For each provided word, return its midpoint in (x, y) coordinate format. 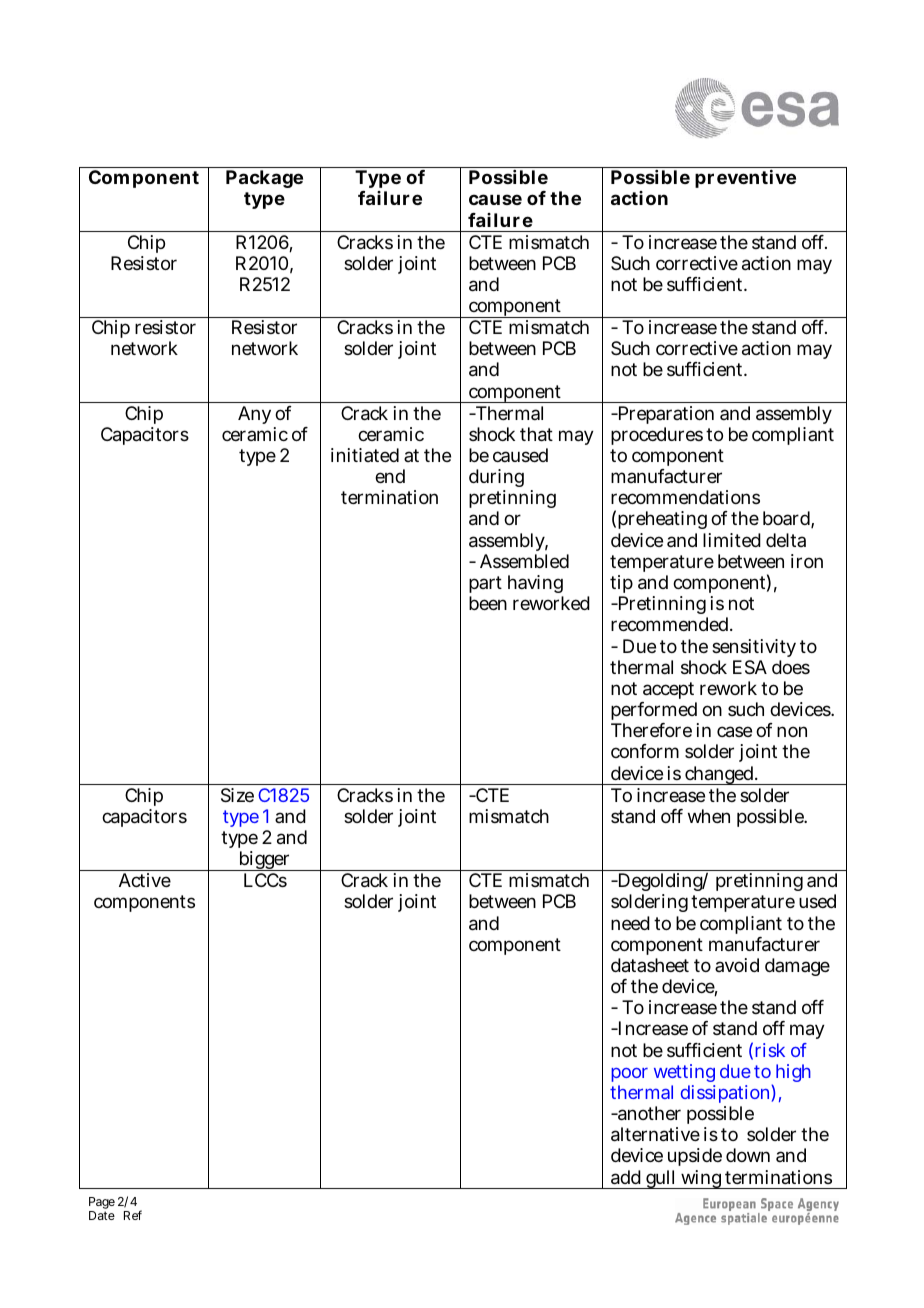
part (485, 586)
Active (145, 880)
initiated (365, 455)
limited (732, 540)
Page (102, 1204)
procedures (657, 436)
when (709, 816)
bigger (265, 861)
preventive (745, 179)
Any (254, 415)
